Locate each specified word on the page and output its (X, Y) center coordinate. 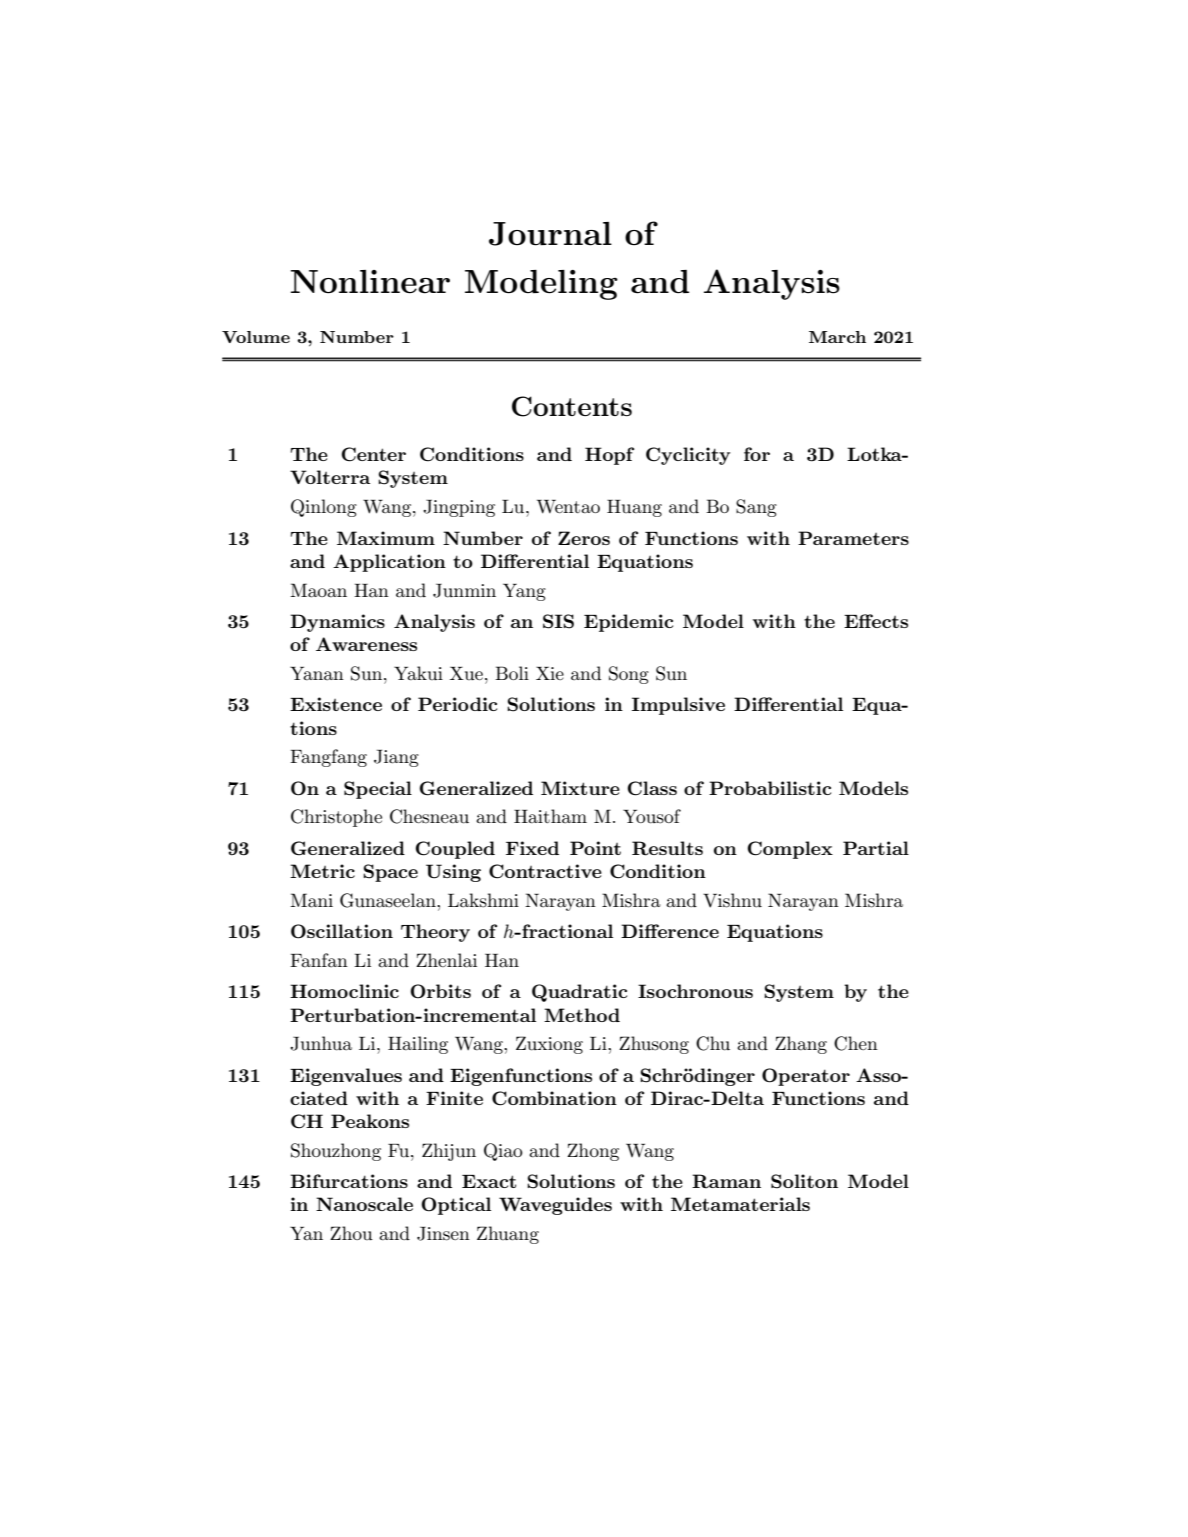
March (837, 337)
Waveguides (555, 1206)
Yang (524, 592)
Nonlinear (370, 282)
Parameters (853, 538)
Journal (550, 234)
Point (595, 848)
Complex (790, 850)
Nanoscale (364, 1204)
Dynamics (337, 623)
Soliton (804, 1181)
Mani (311, 900)
